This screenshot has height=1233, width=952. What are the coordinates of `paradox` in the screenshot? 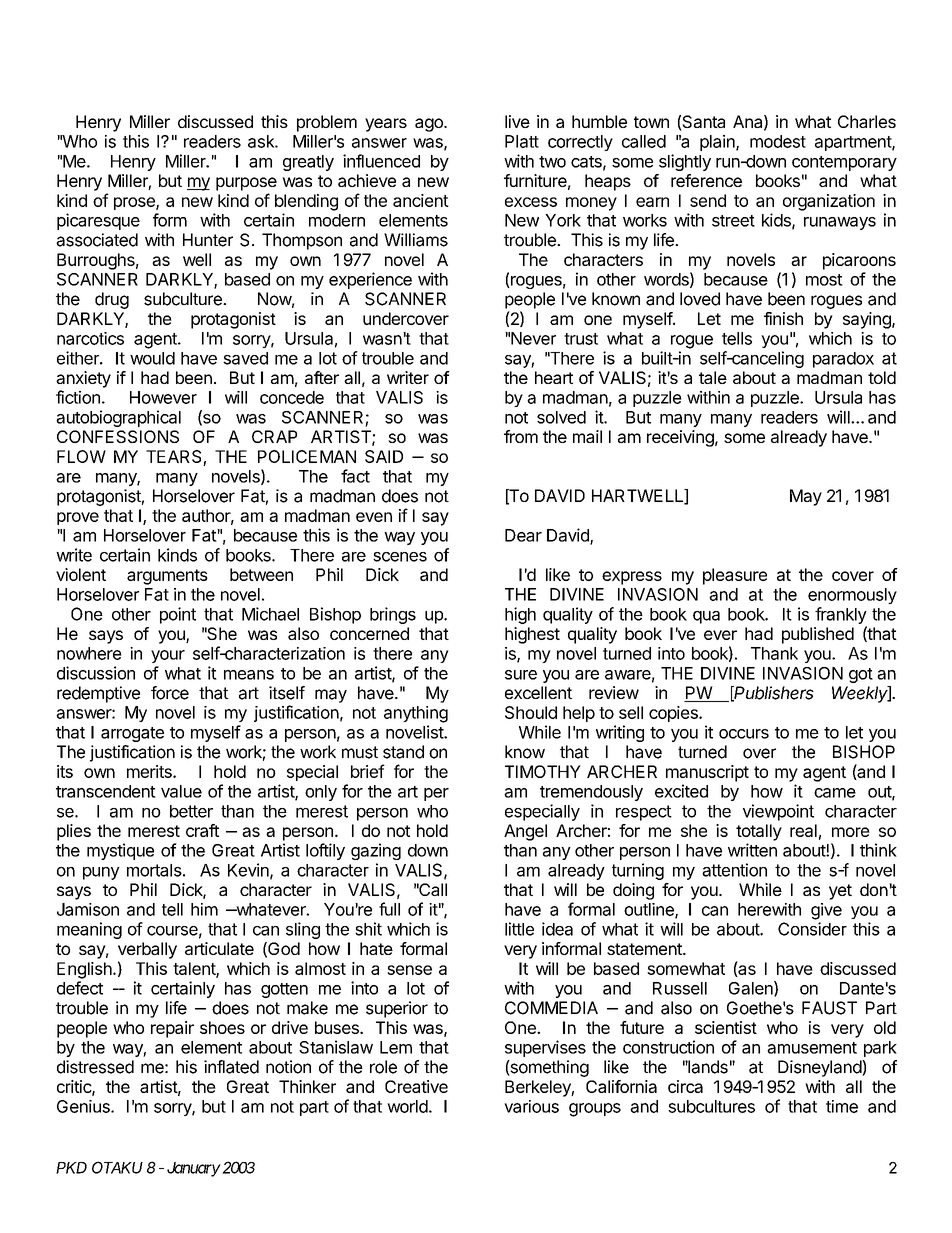 It's located at (843, 360).
